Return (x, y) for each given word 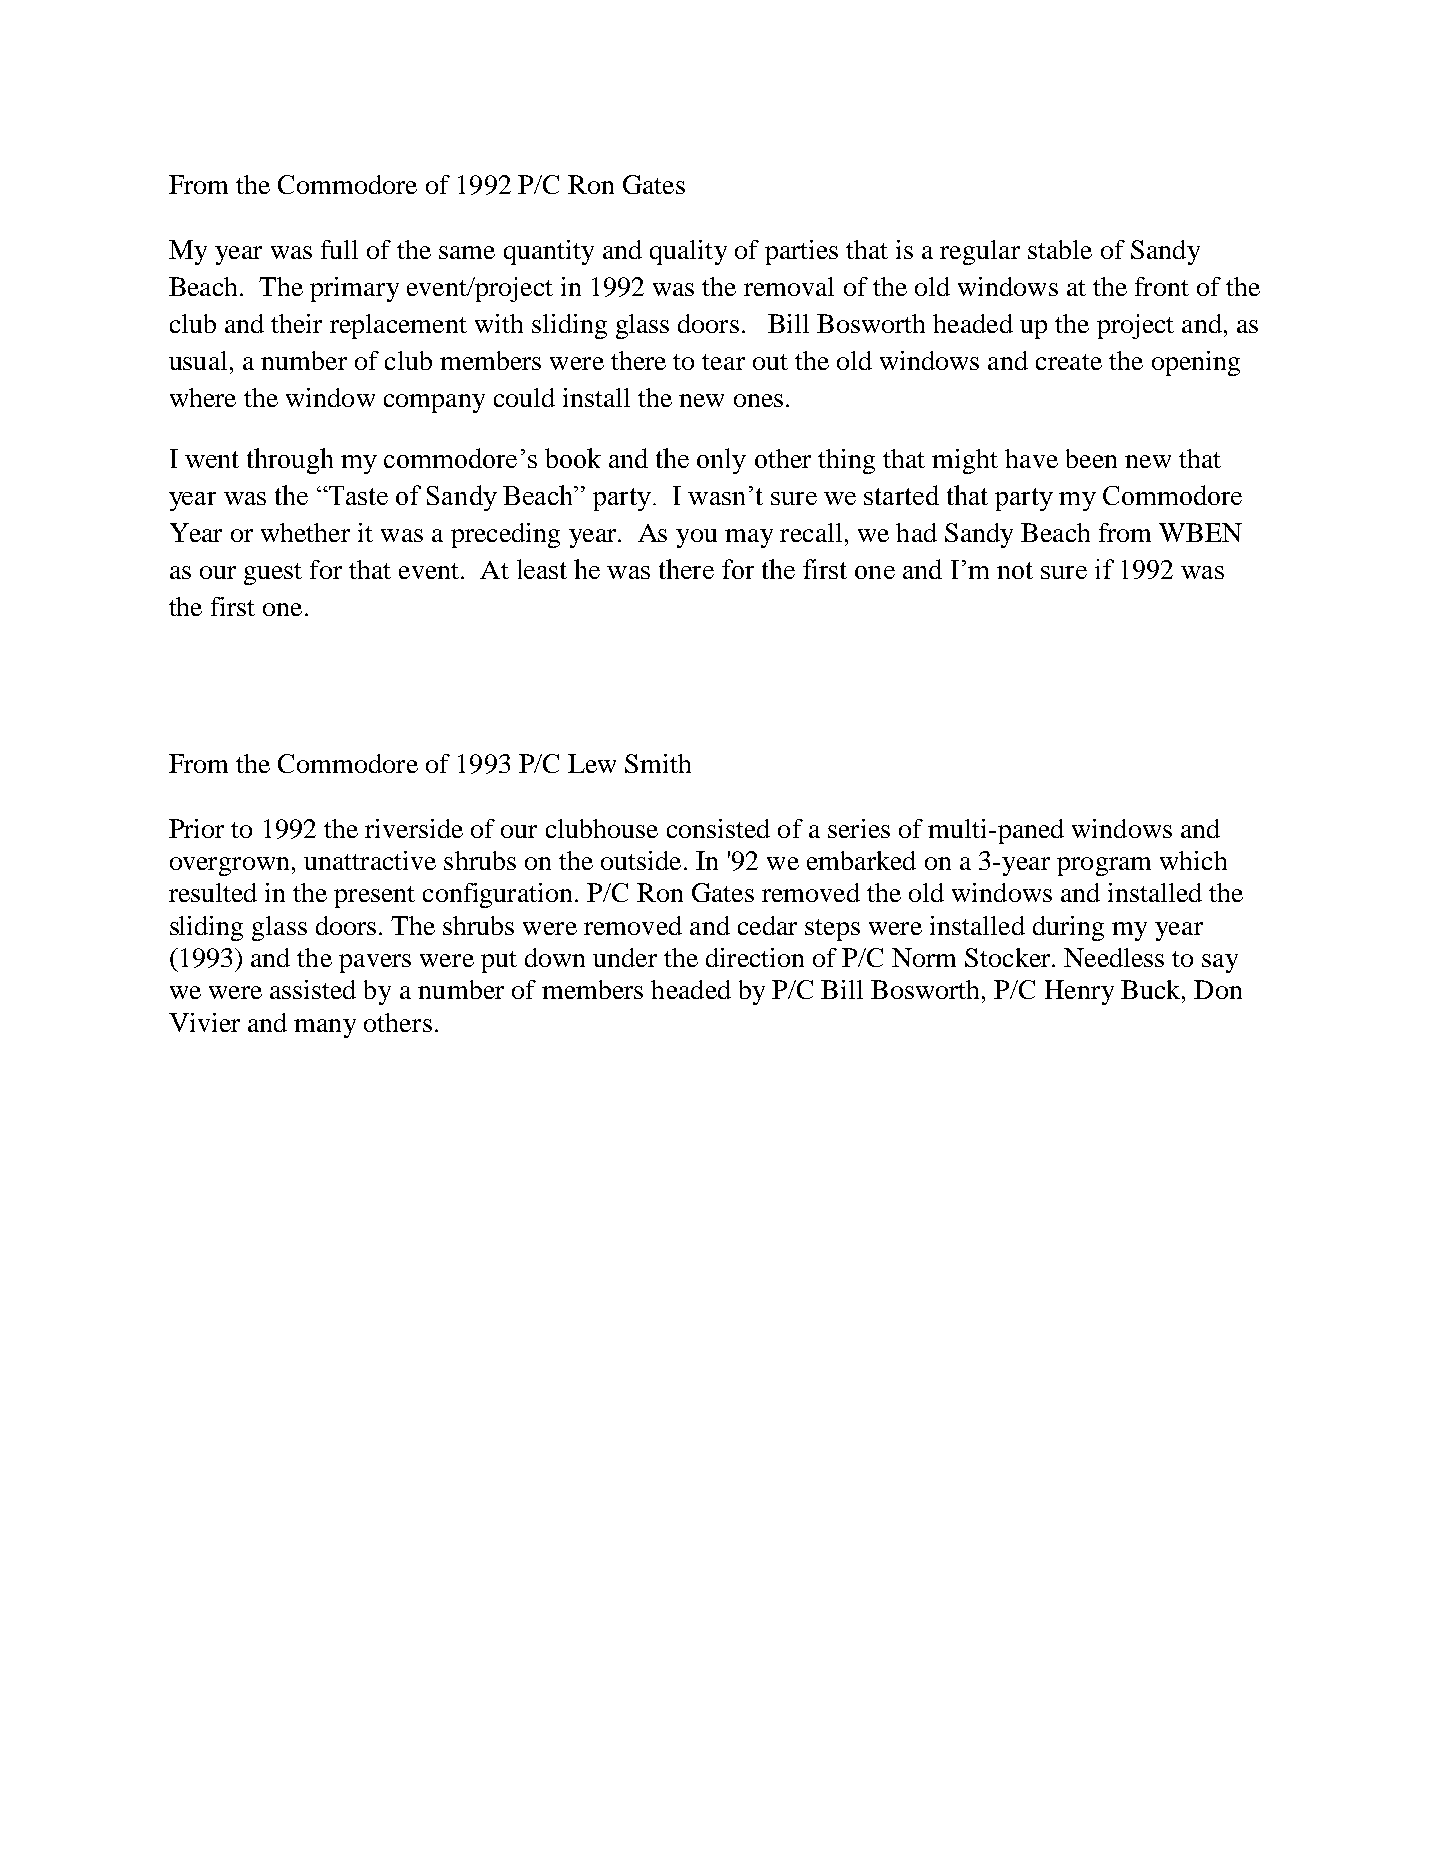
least (542, 569)
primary (354, 289)
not (1015, 570)
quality (688, 252)
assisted (313, 989)
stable (1060, 249)
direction (755, 957)
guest (273, 574)
